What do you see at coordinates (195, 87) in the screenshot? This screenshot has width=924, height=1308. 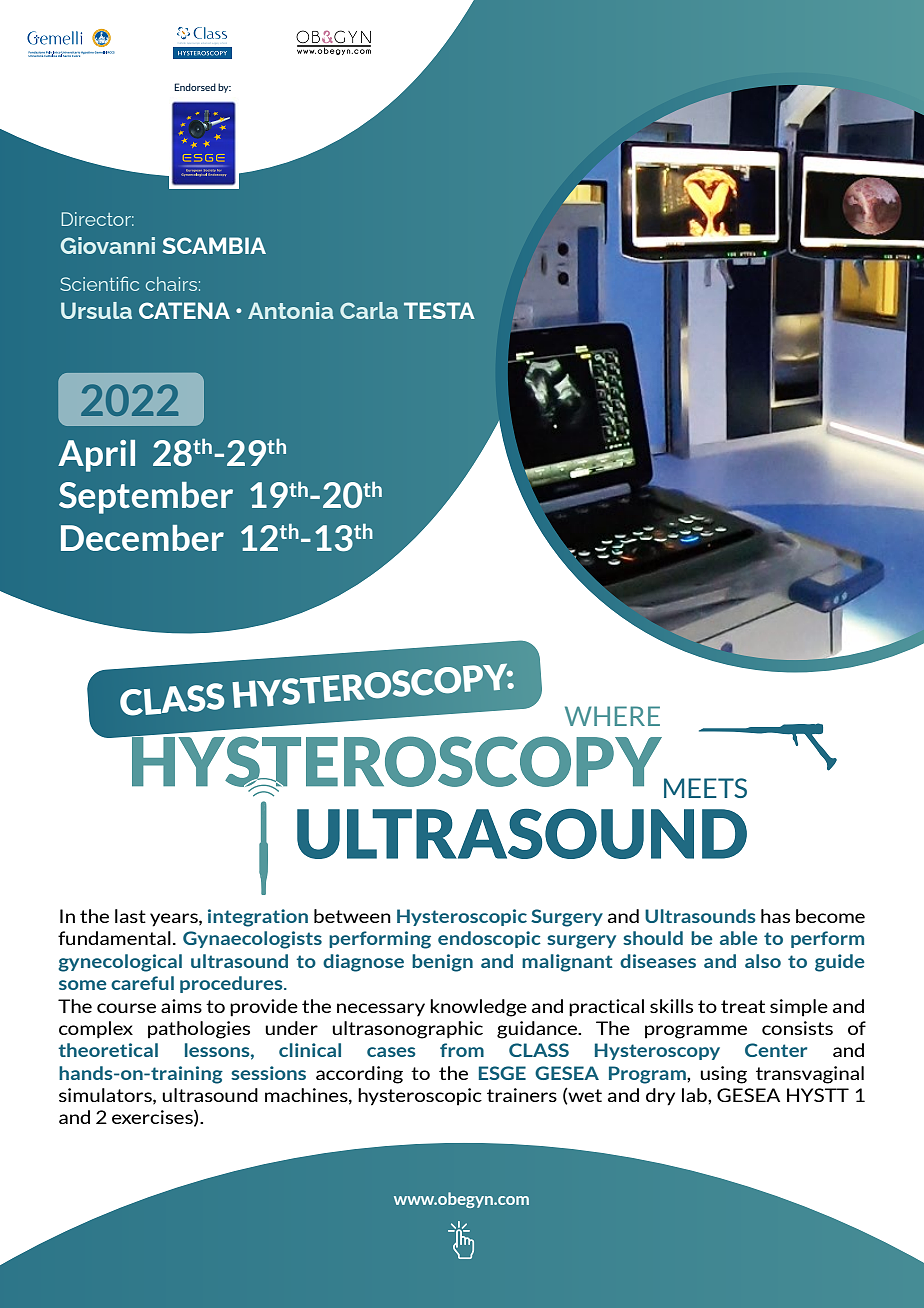 I see `Endorsed` at bounding box center [195, 87].
